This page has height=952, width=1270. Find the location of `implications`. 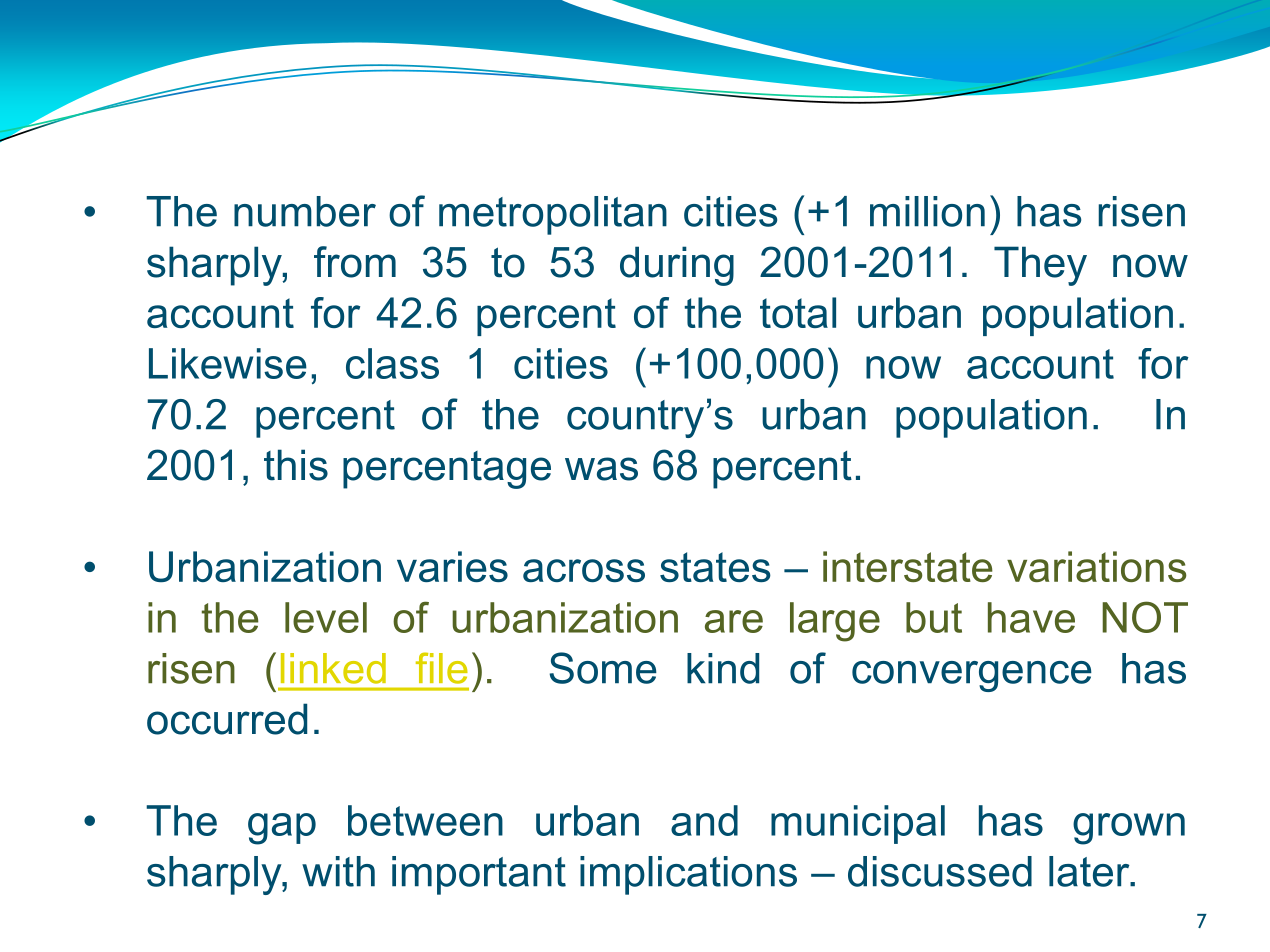

implications is located at coordinates (688, 875).
